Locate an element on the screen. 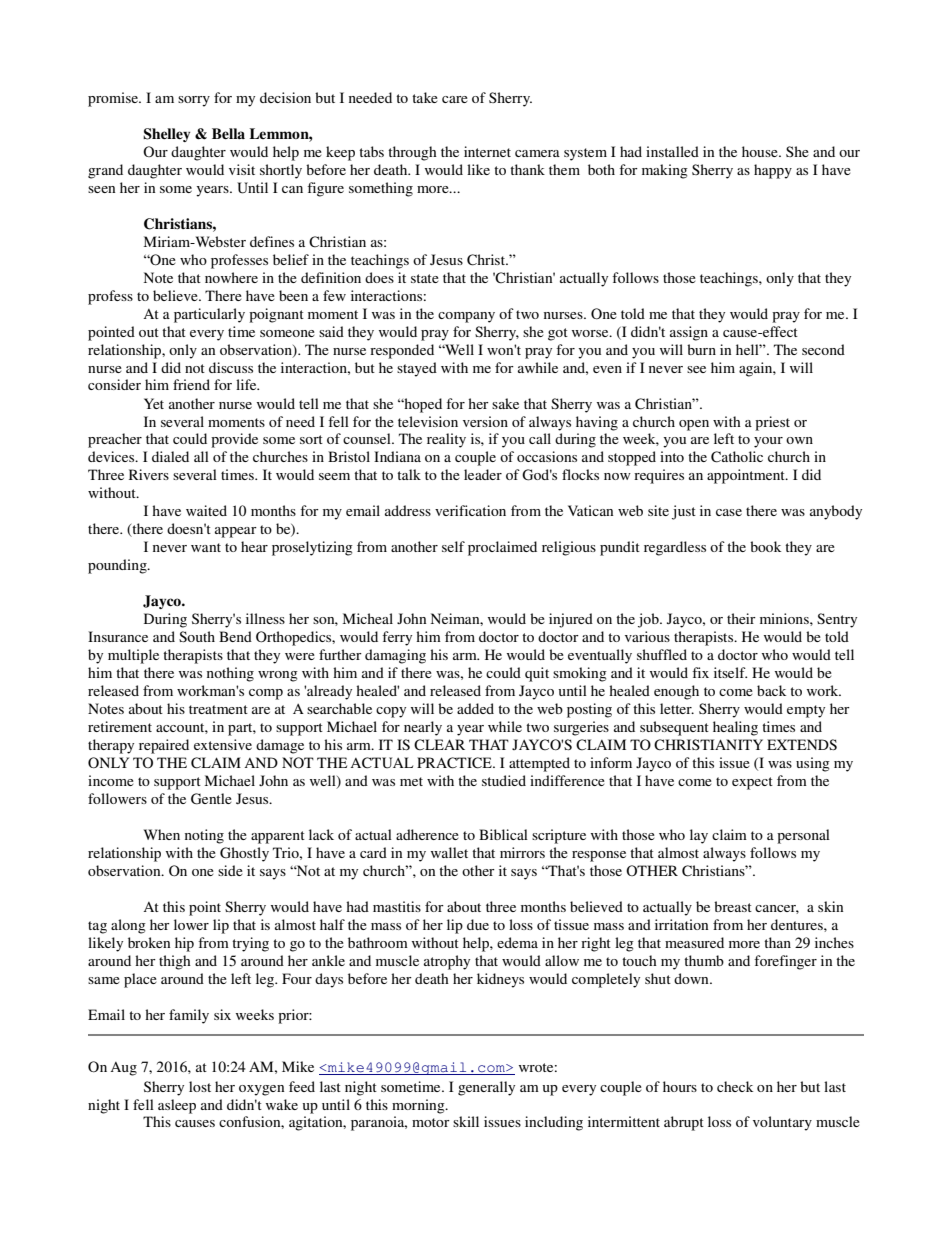  South is located at coordinates (197, 636).
